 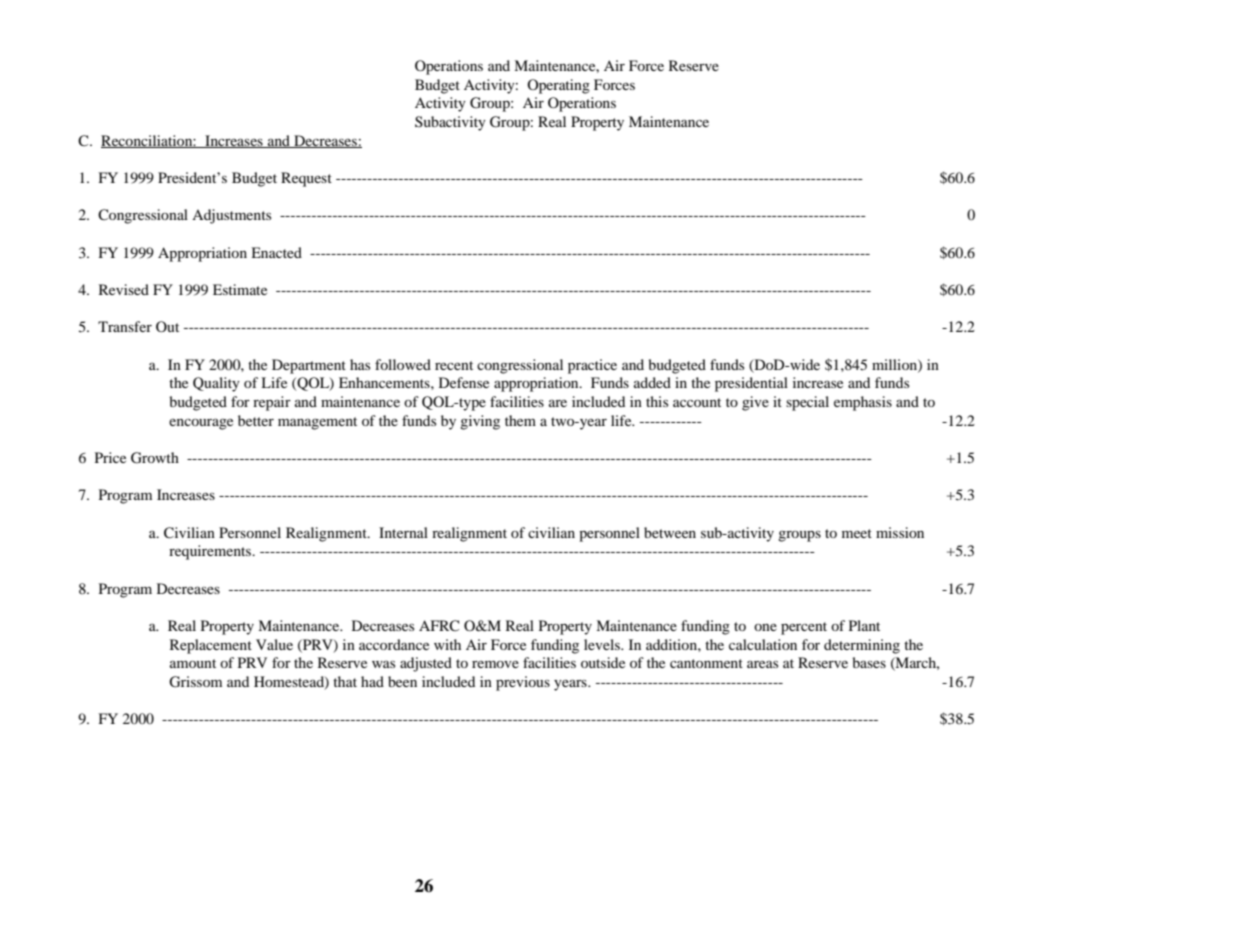 I want to click on special, so click(x=807, y=403).
